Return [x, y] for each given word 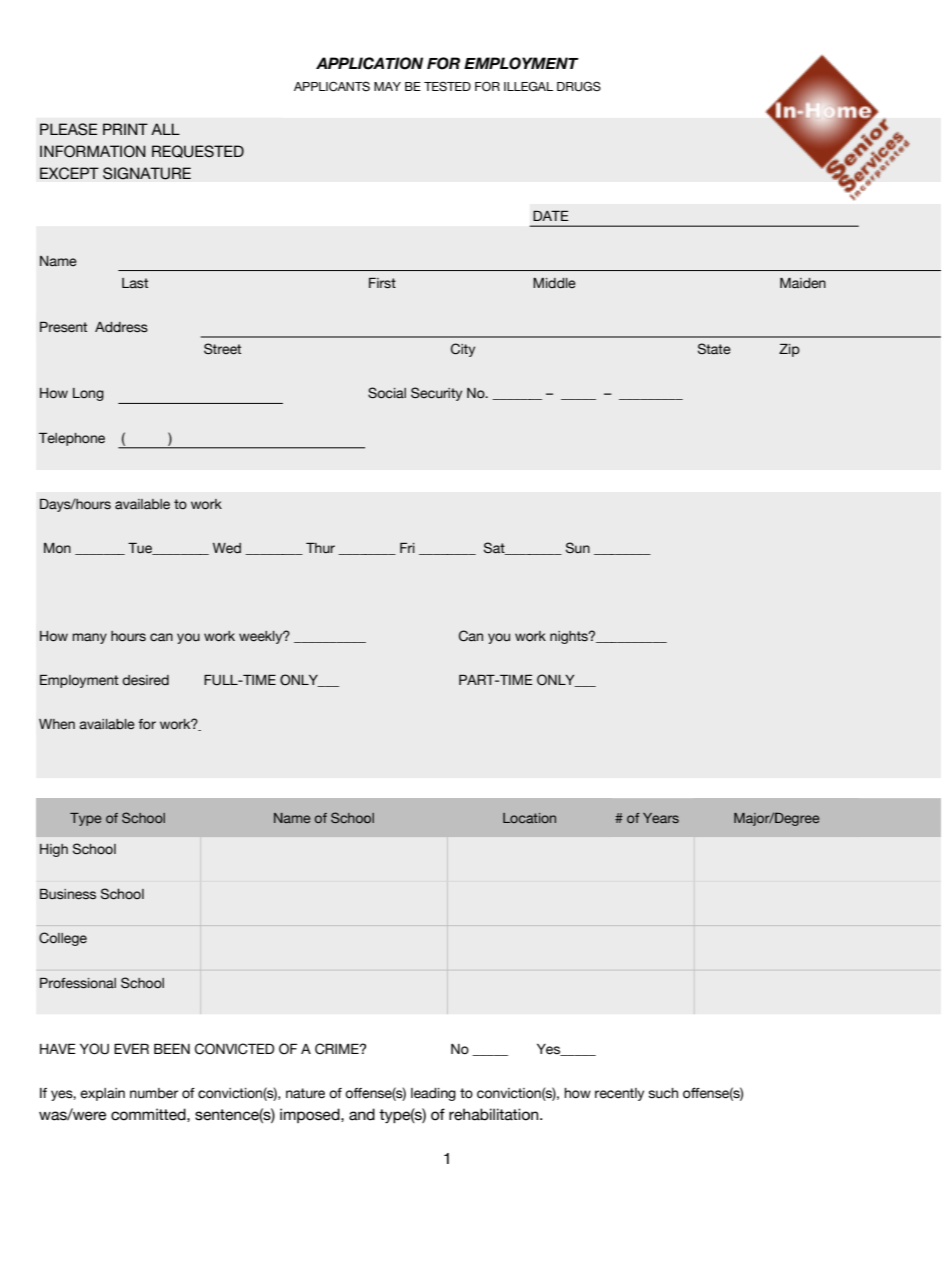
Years [661, 818]
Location [529, 818]
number [154, 1093]
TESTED [447, 86]
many [89, 638]
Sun [578, 548]
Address [121, 327]
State [714, 349]
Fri [407, 548]
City [463, 350]
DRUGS [579, 86]
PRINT [125, 129]
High [54, 850]
